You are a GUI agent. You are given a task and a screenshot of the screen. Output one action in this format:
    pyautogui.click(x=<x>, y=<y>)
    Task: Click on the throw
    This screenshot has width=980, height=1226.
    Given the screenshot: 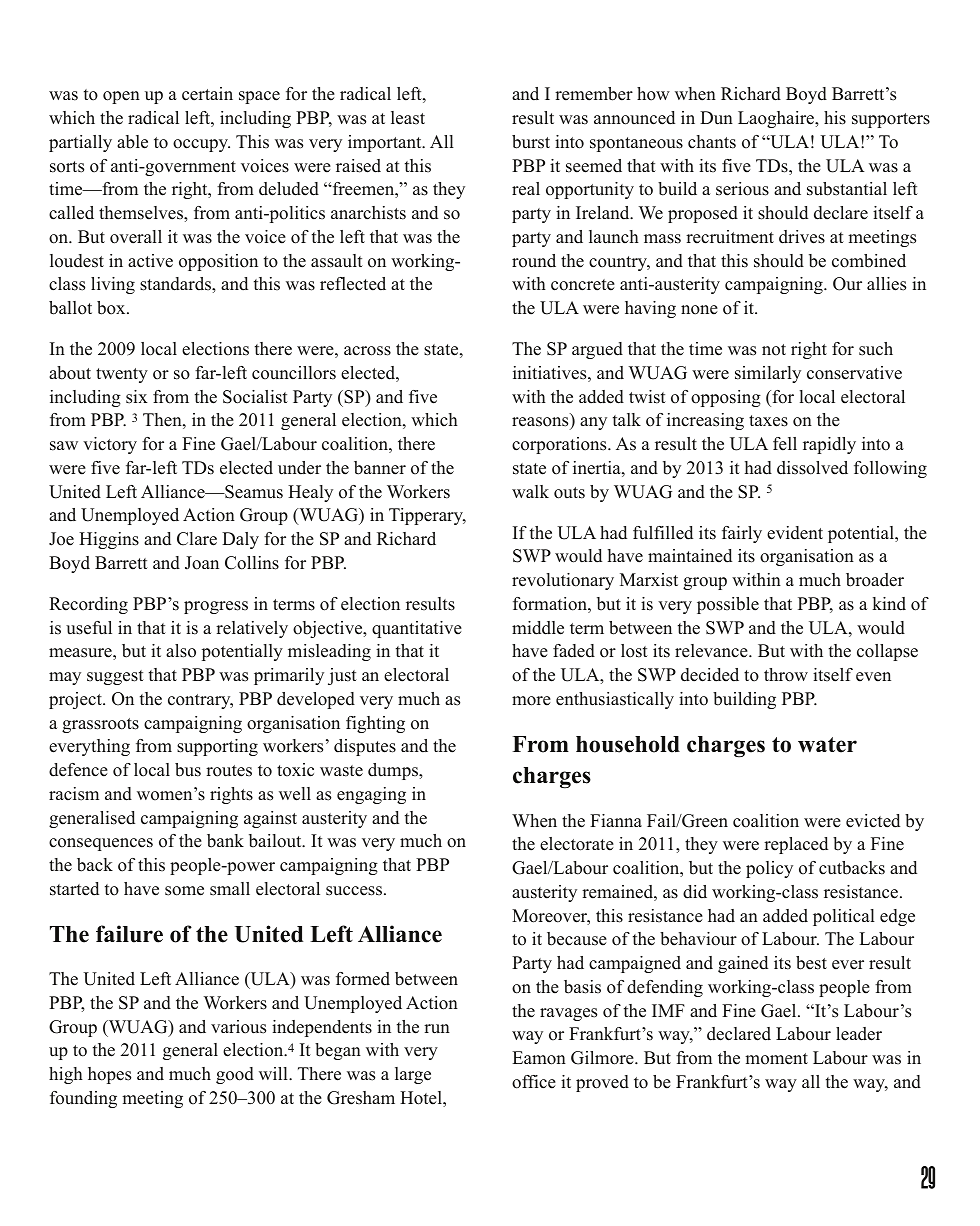 What is the action you would take?
    pyautogui.click(x=786, y=675)
